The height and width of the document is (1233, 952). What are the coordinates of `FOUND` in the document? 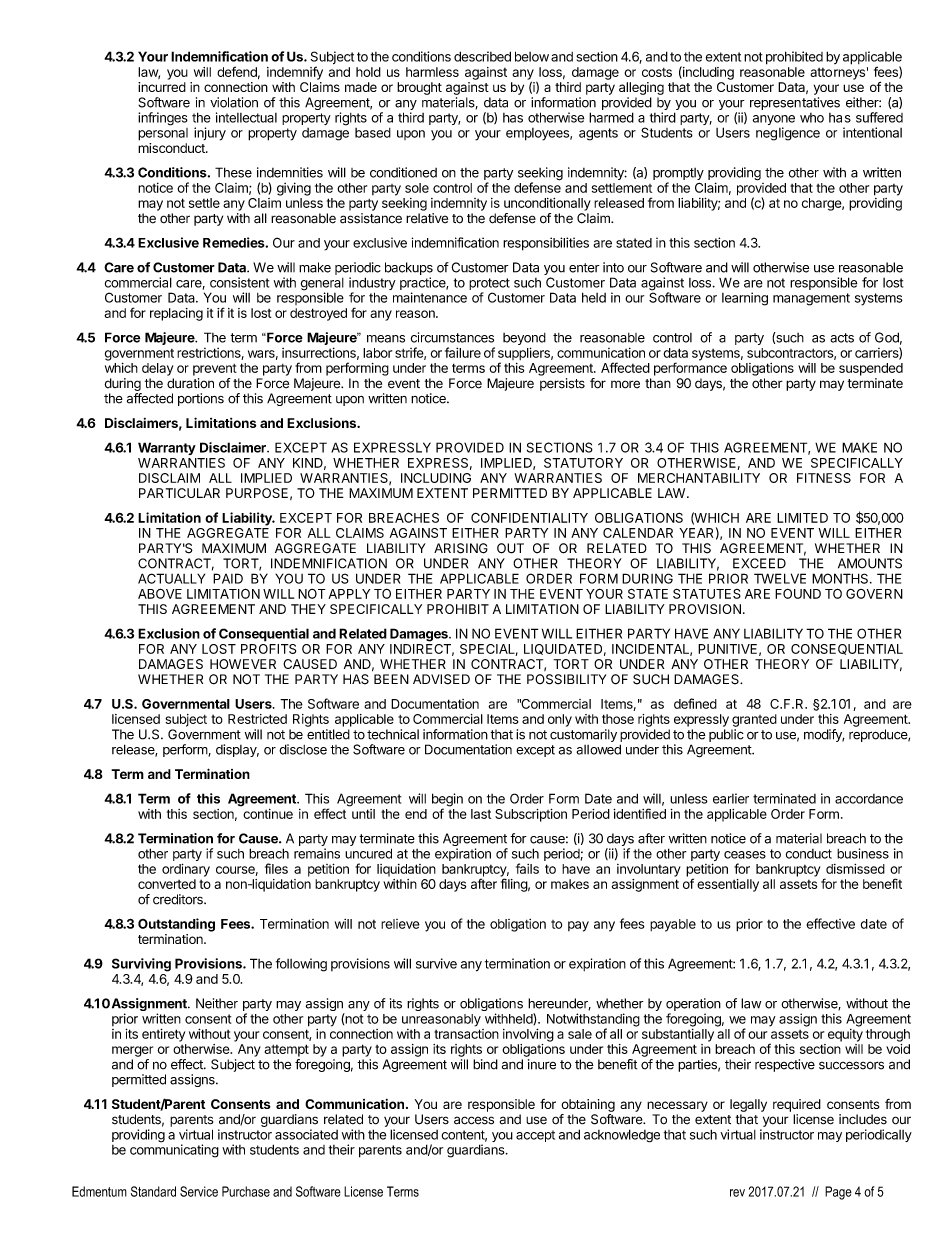 It's located at (798, 594).
